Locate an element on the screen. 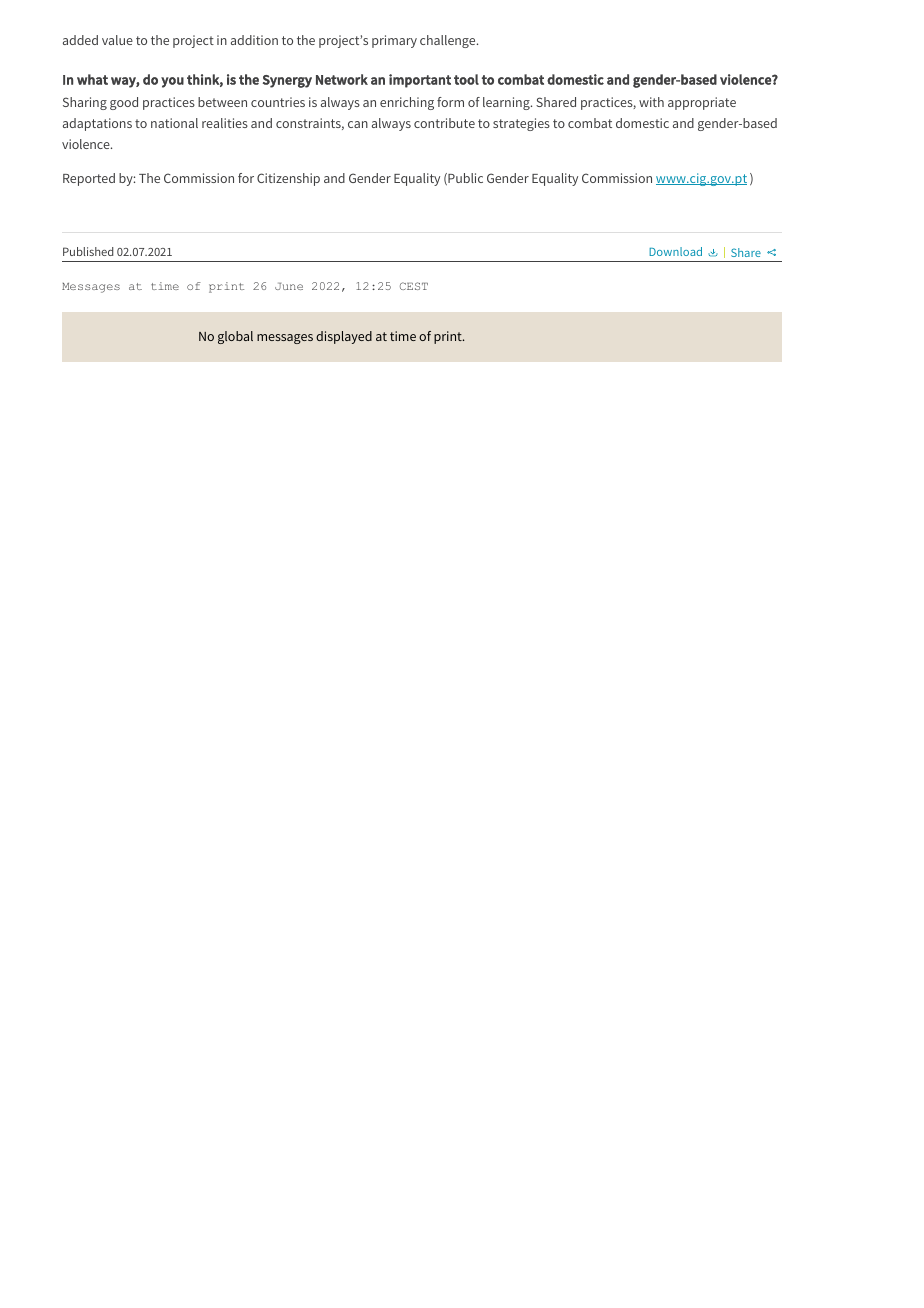 This screenshot has width=924, height=1308. good is located at coordinates (124, 103).
